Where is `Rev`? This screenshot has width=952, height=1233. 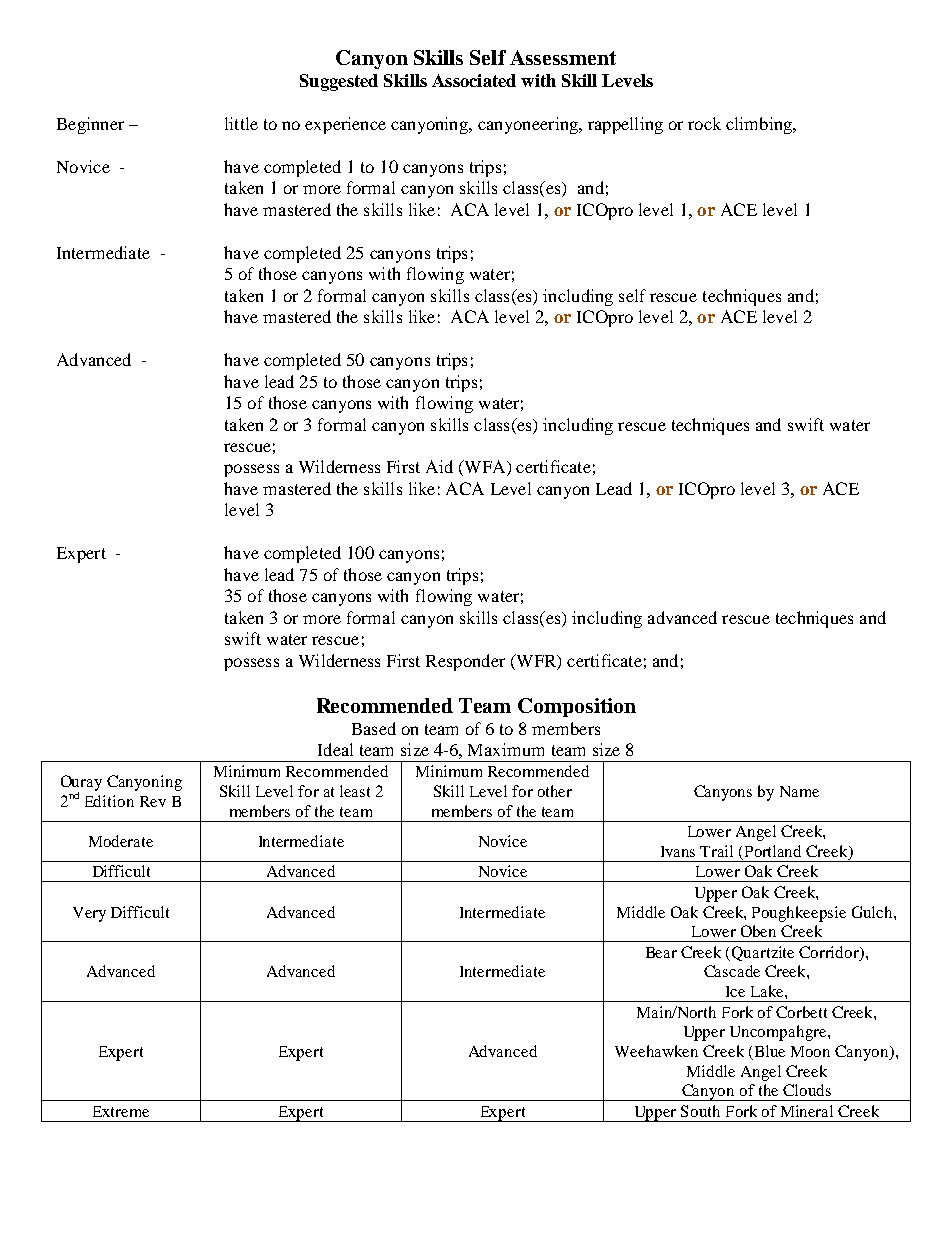 Rev is located at coordinates (153, 801).
